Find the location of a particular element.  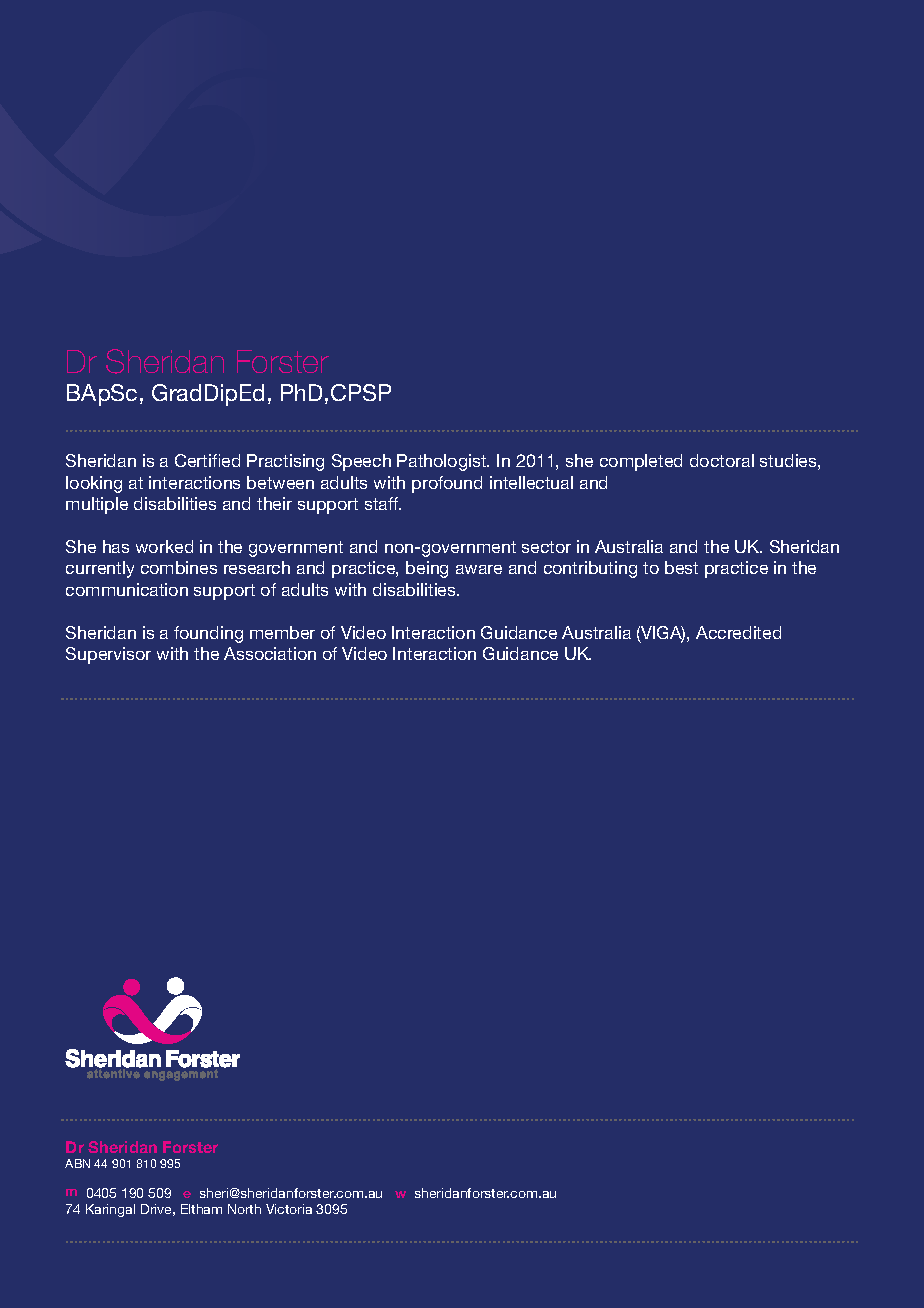

aware is located at coordinates (479, 569).
